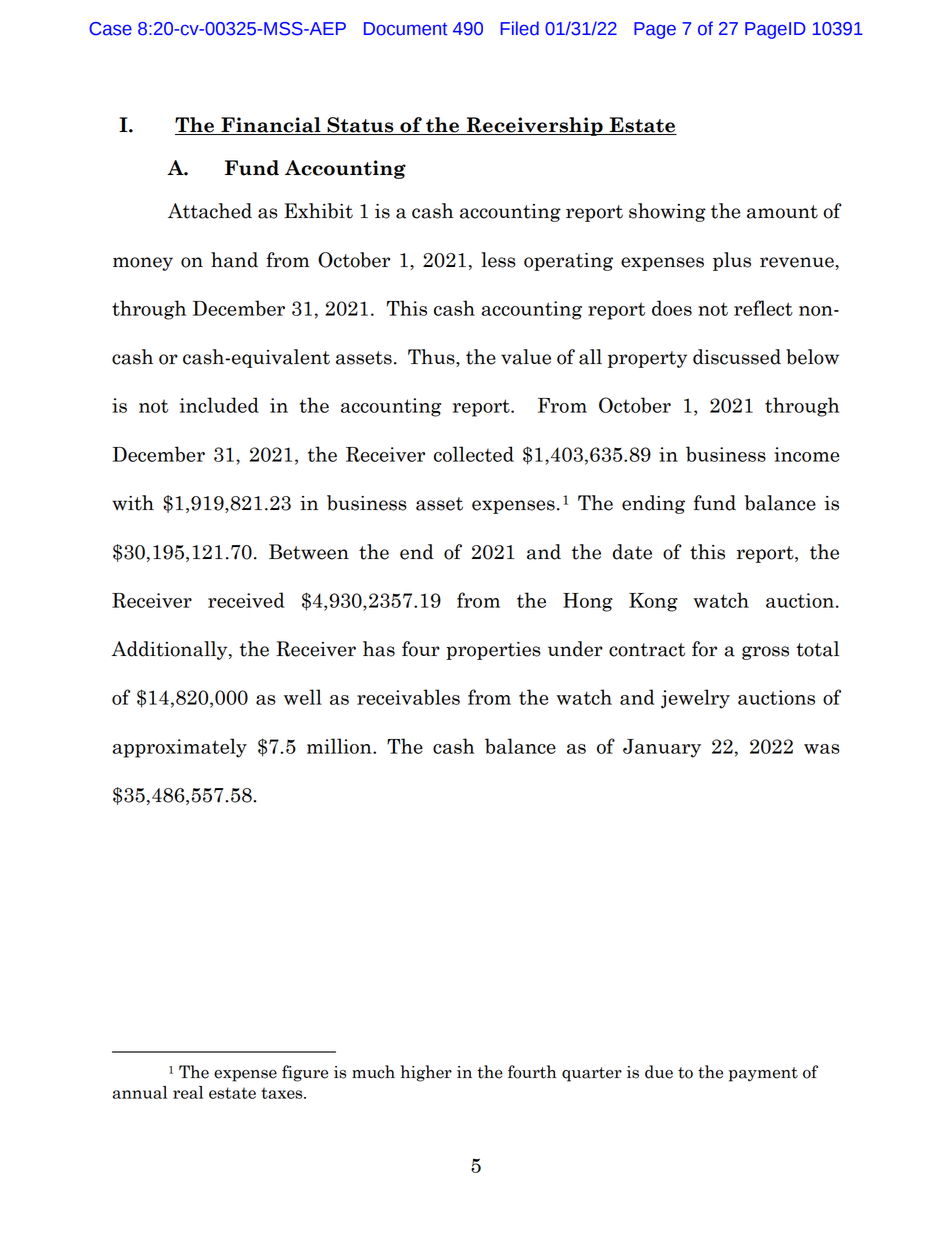 Image resolution: width=952 pixels, height=1233 pixels. Describe the element at coordinates (763, 1074) in the screenshot. I see `payment` at that location.
